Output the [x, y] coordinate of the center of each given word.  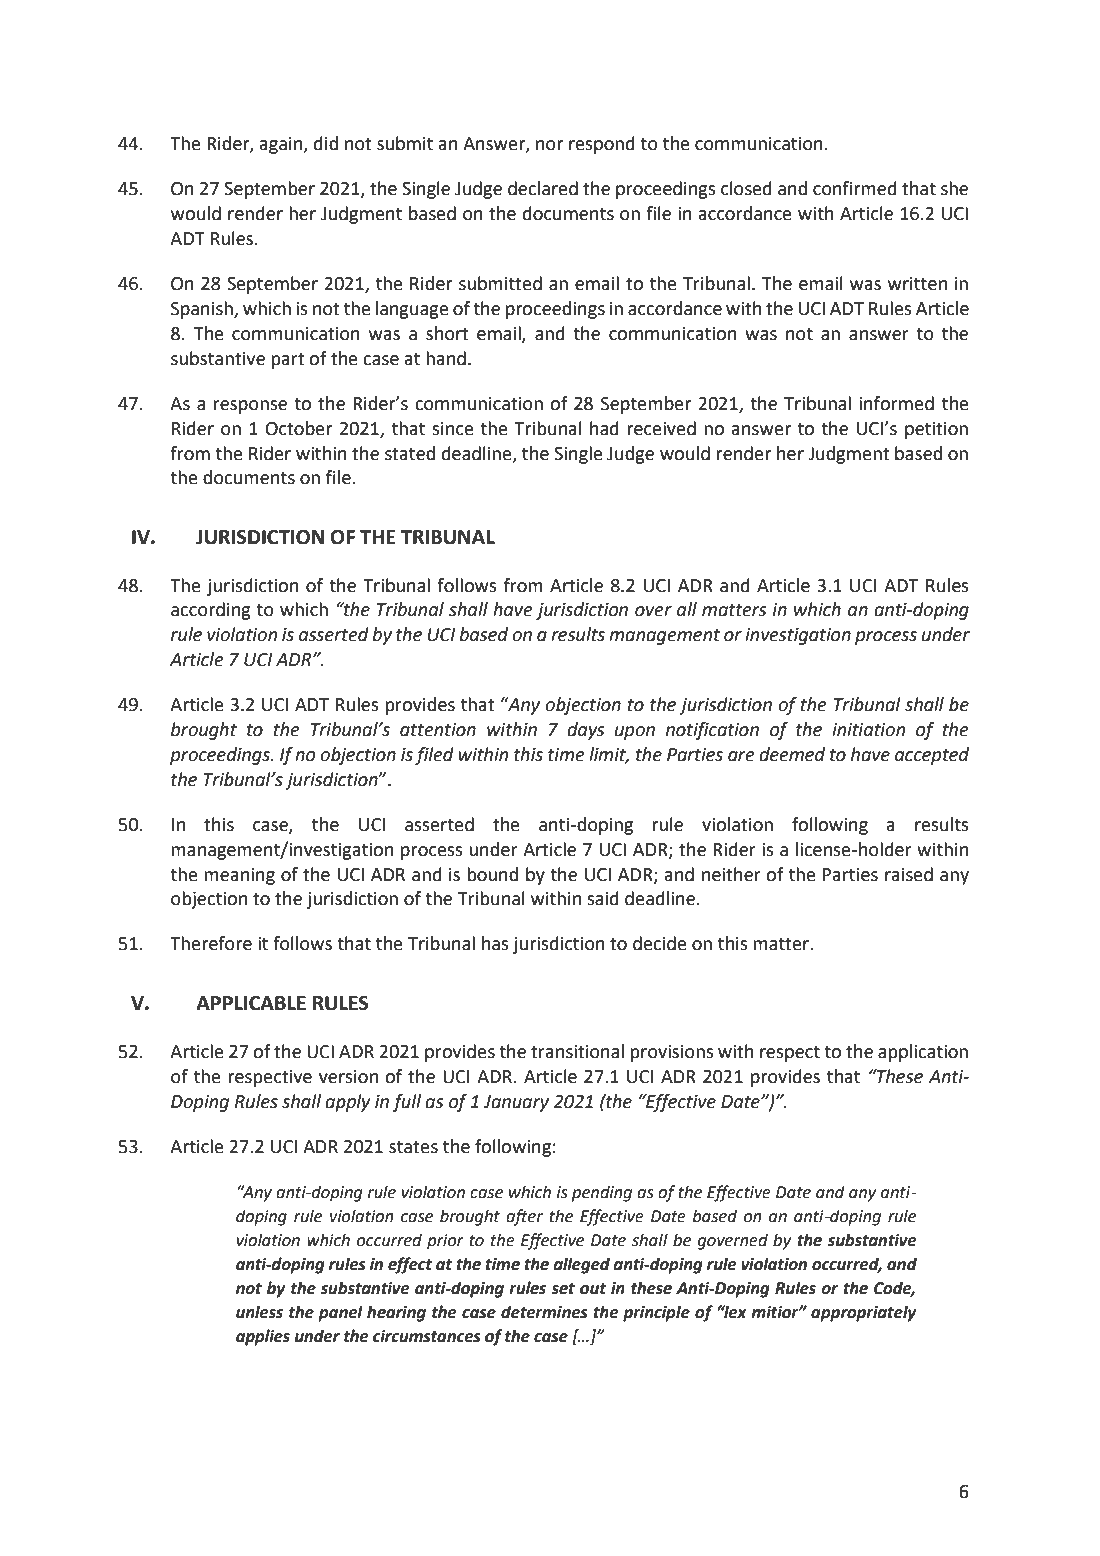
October [299, 428]
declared [543, 188]
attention [438, 730]
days [585, 731]
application [923, 1053]
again [282, 145]
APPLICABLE [251, 1003]
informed [896, 403]
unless [259, 1312]
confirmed [855, 188]
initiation [868, 730]
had [604, 428]
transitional [577, 1051]
